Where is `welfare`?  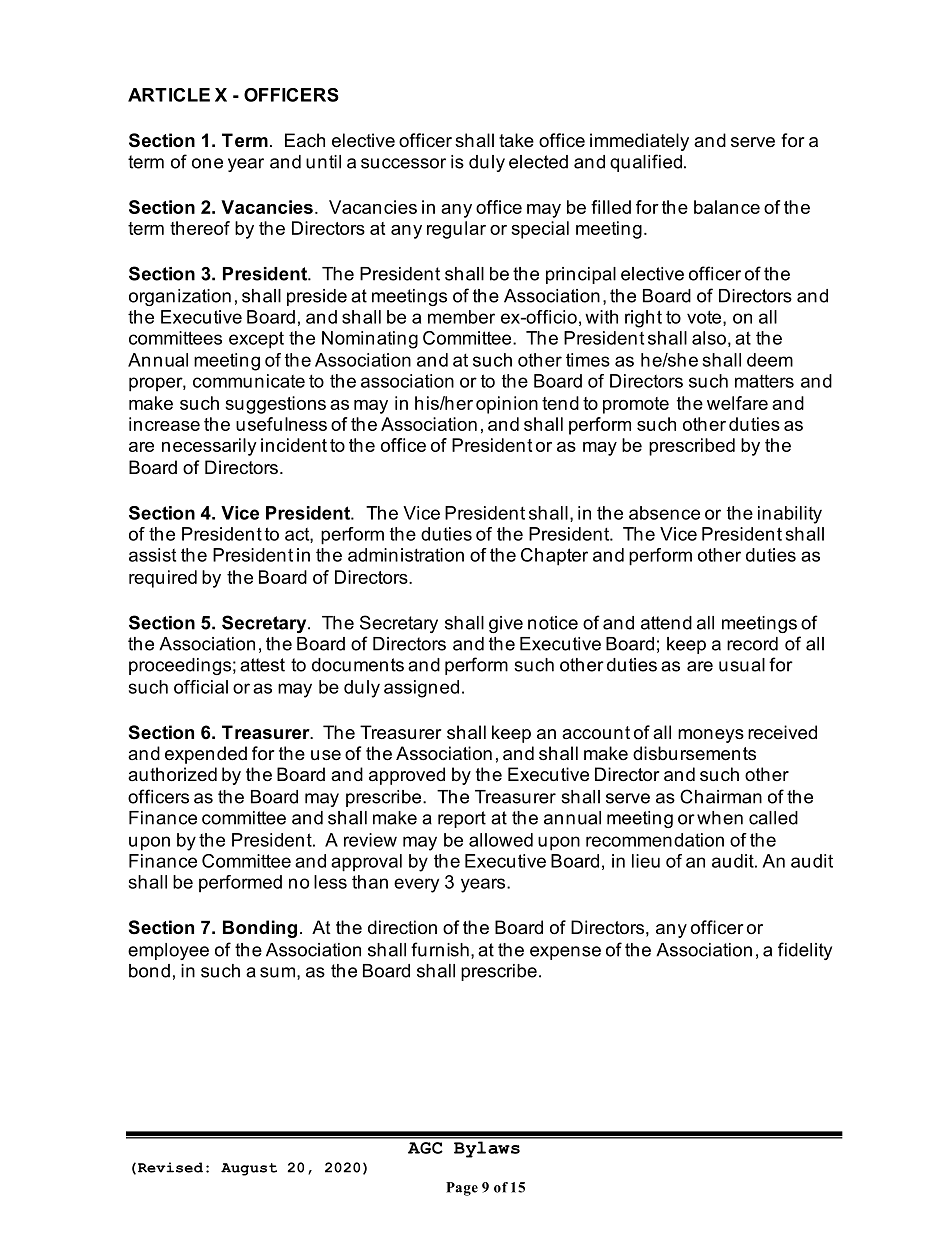
welfare is located at coordinates (737, 403).
